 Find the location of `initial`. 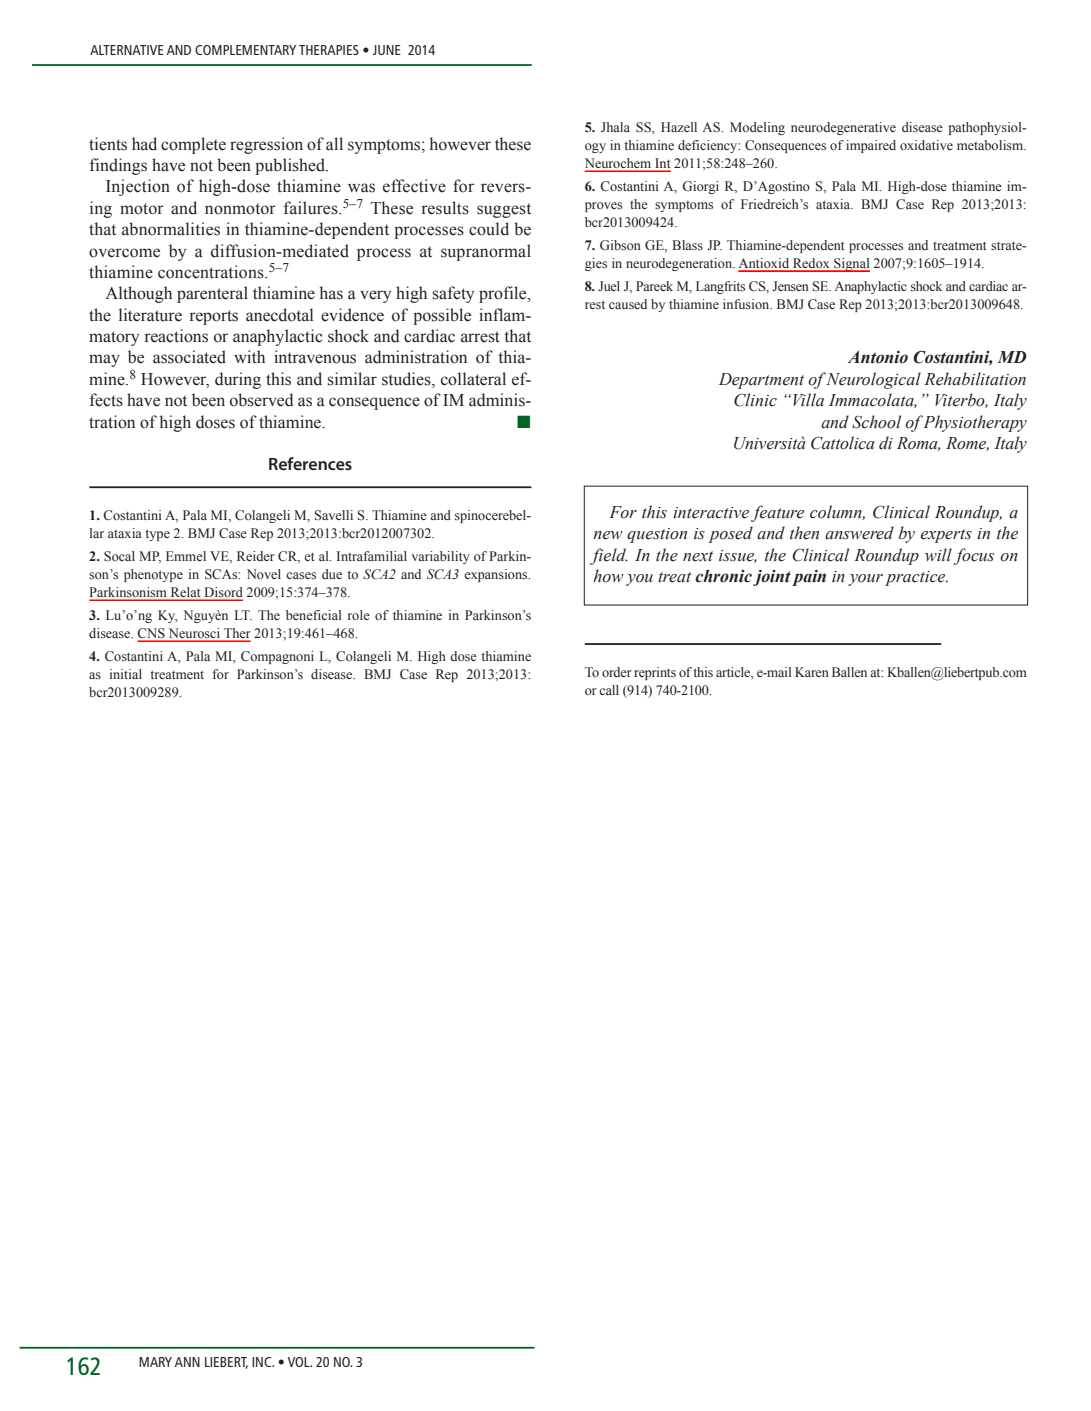

initial is located at coordinates (126, 674).
